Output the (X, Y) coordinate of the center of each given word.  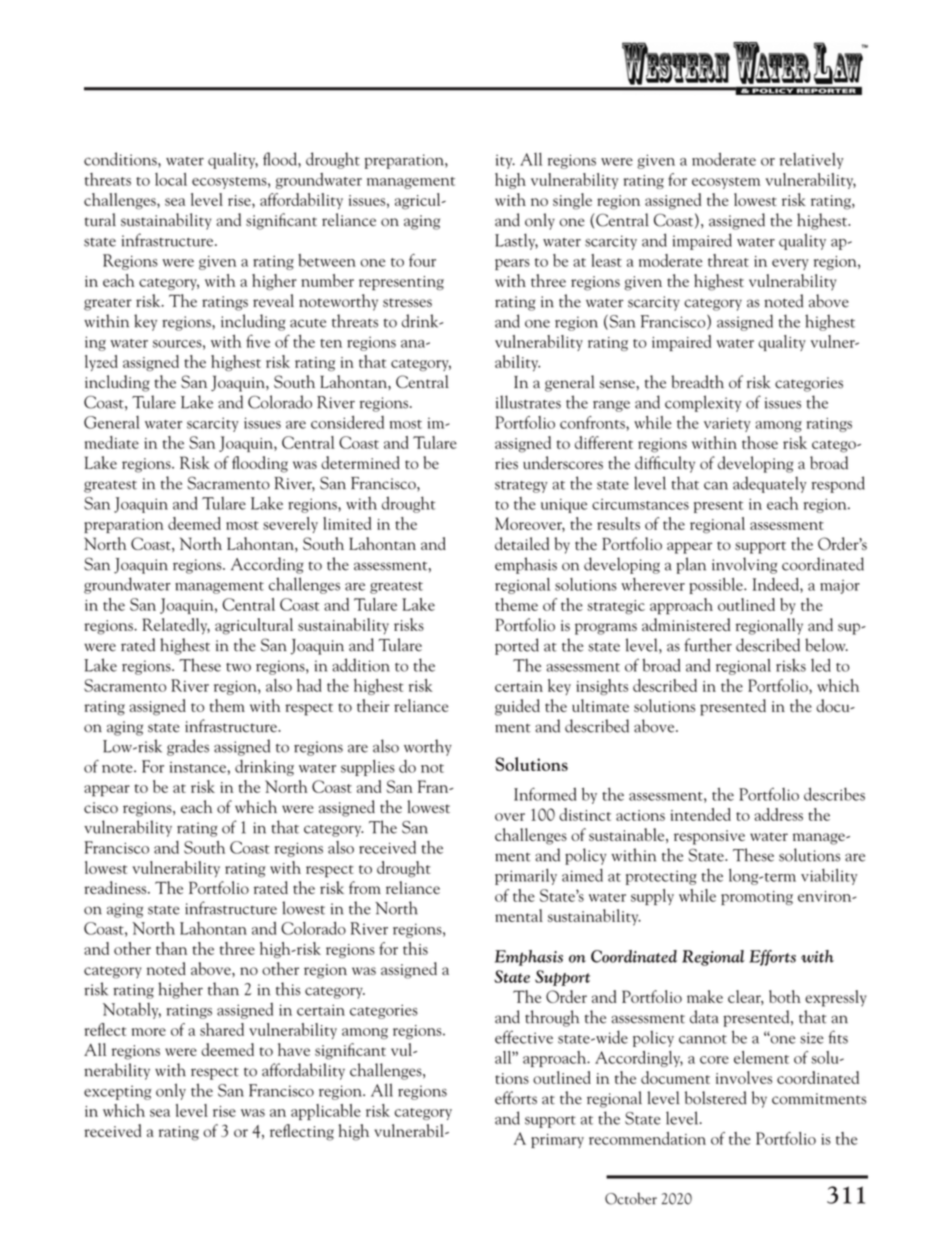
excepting (117, 1092)
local (171, 179)
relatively (812, 161)
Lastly (516, 241)
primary (557, 1141)
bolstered (716, 1098)
